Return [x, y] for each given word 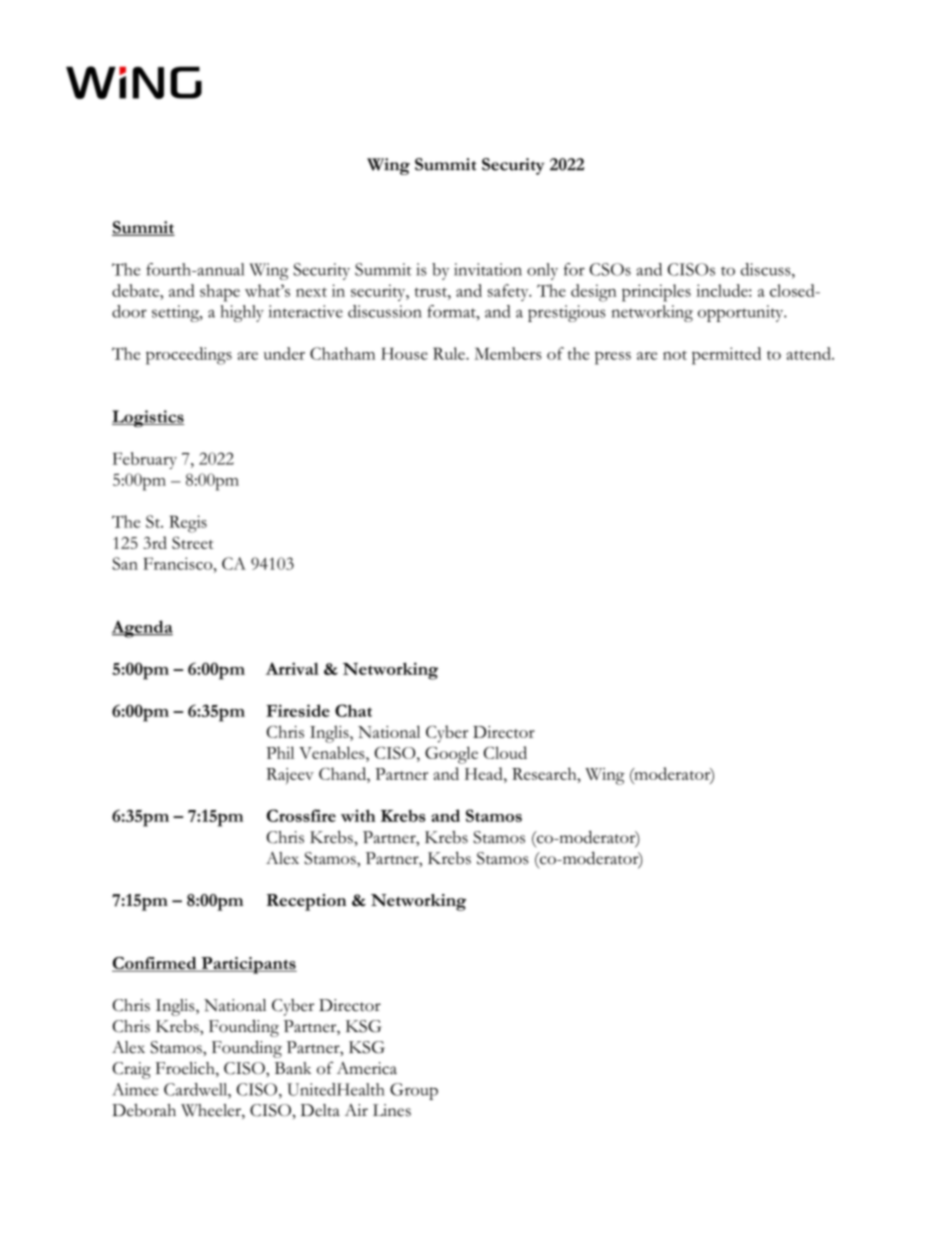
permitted [726, 356]
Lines [392, 1110]
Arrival [292, 668]
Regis [188, 524]
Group [414, 1091]
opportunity [742, 313]
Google [451, 755]
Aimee [135, 1089]
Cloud [505, 752]
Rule [450, 353]
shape [220, 293]
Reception [306, 902]
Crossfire [301, 815]
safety [509, 292]
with [358, 815]
